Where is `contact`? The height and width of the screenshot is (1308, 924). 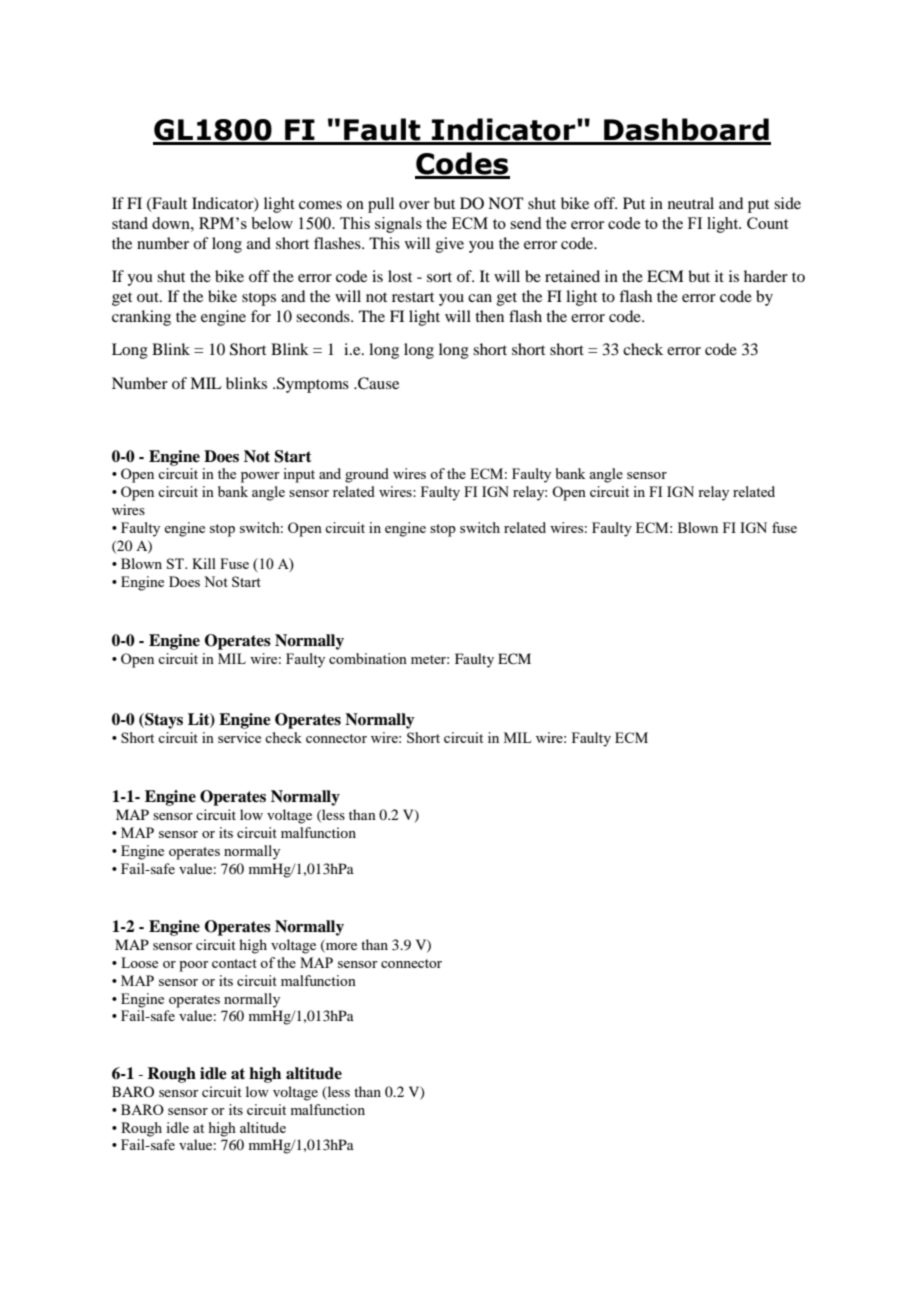 contact is located at coordinates (234, 963).
